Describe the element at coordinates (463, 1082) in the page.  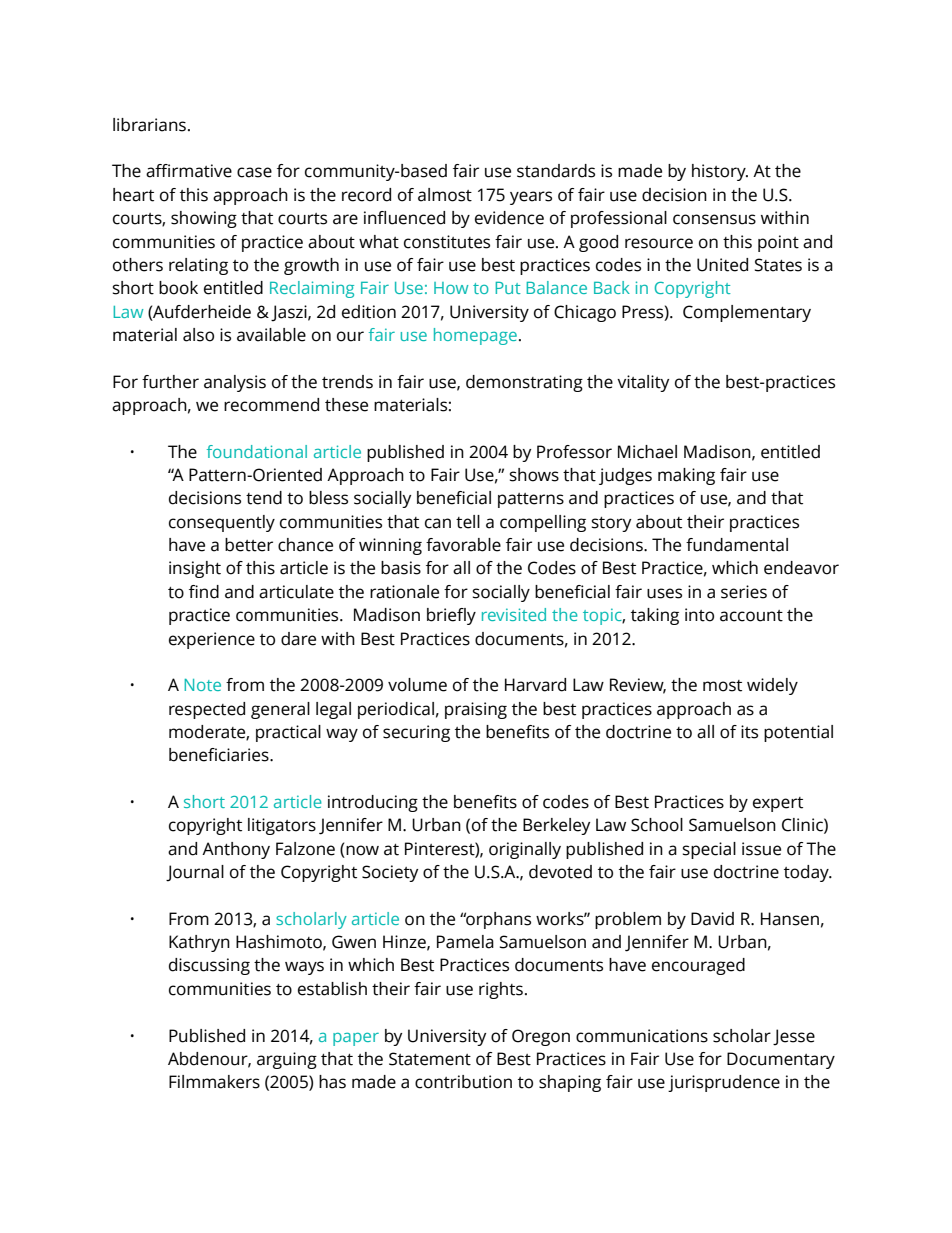
I see `contribution` at that location.
